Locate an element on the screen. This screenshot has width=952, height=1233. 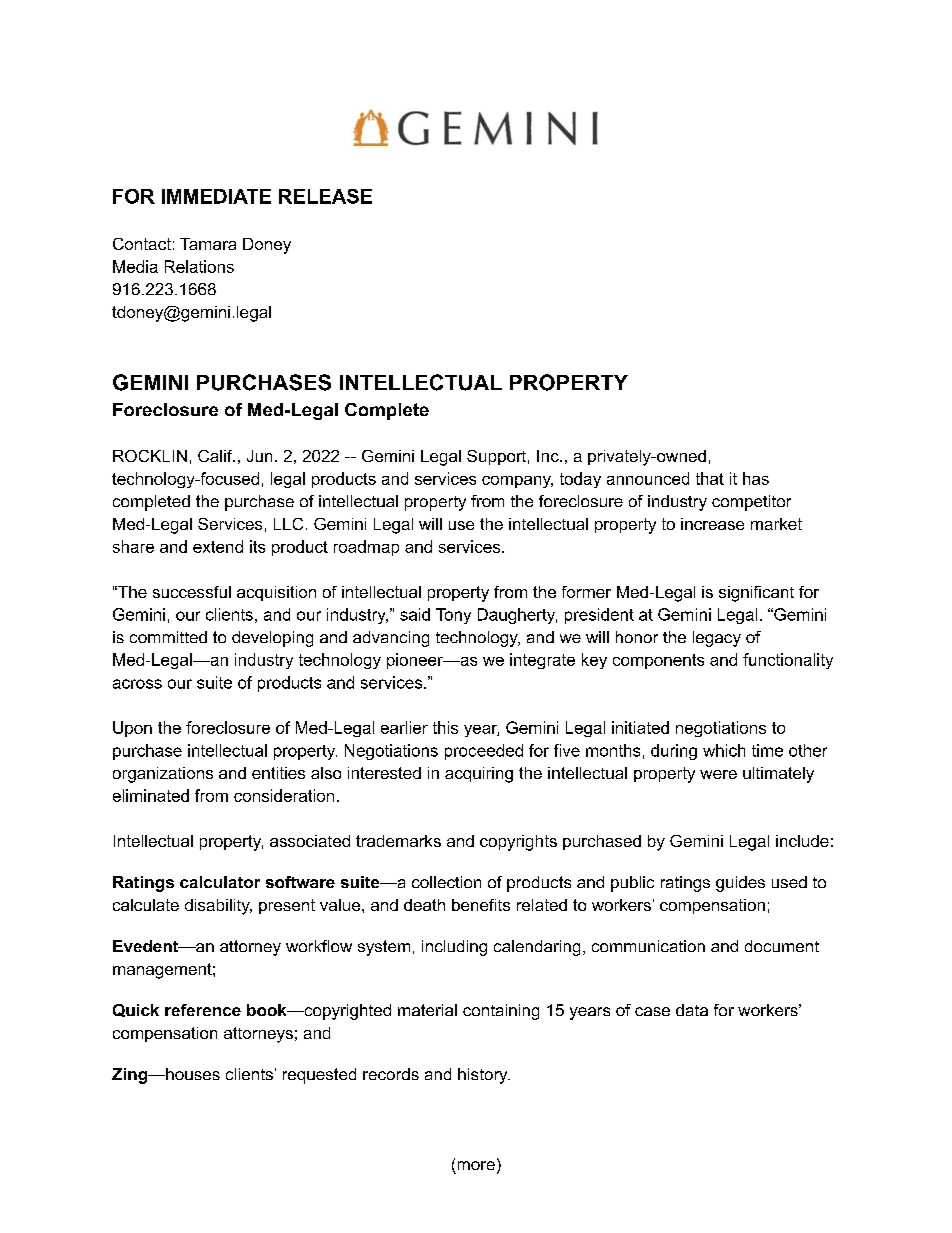
roadmap is located at coordinates (366, 548).
